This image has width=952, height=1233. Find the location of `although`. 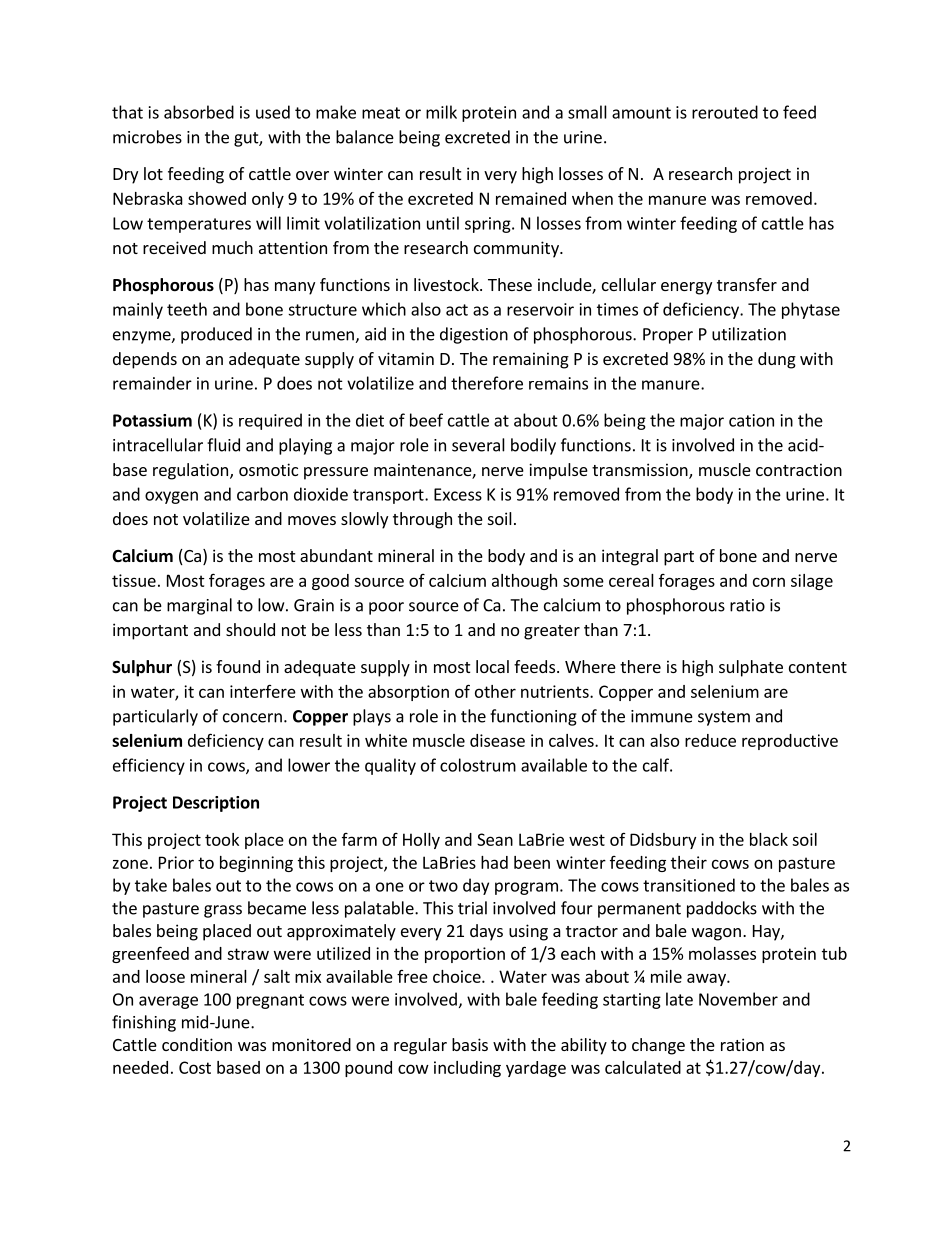

although is located at coordinates (524, 582).
